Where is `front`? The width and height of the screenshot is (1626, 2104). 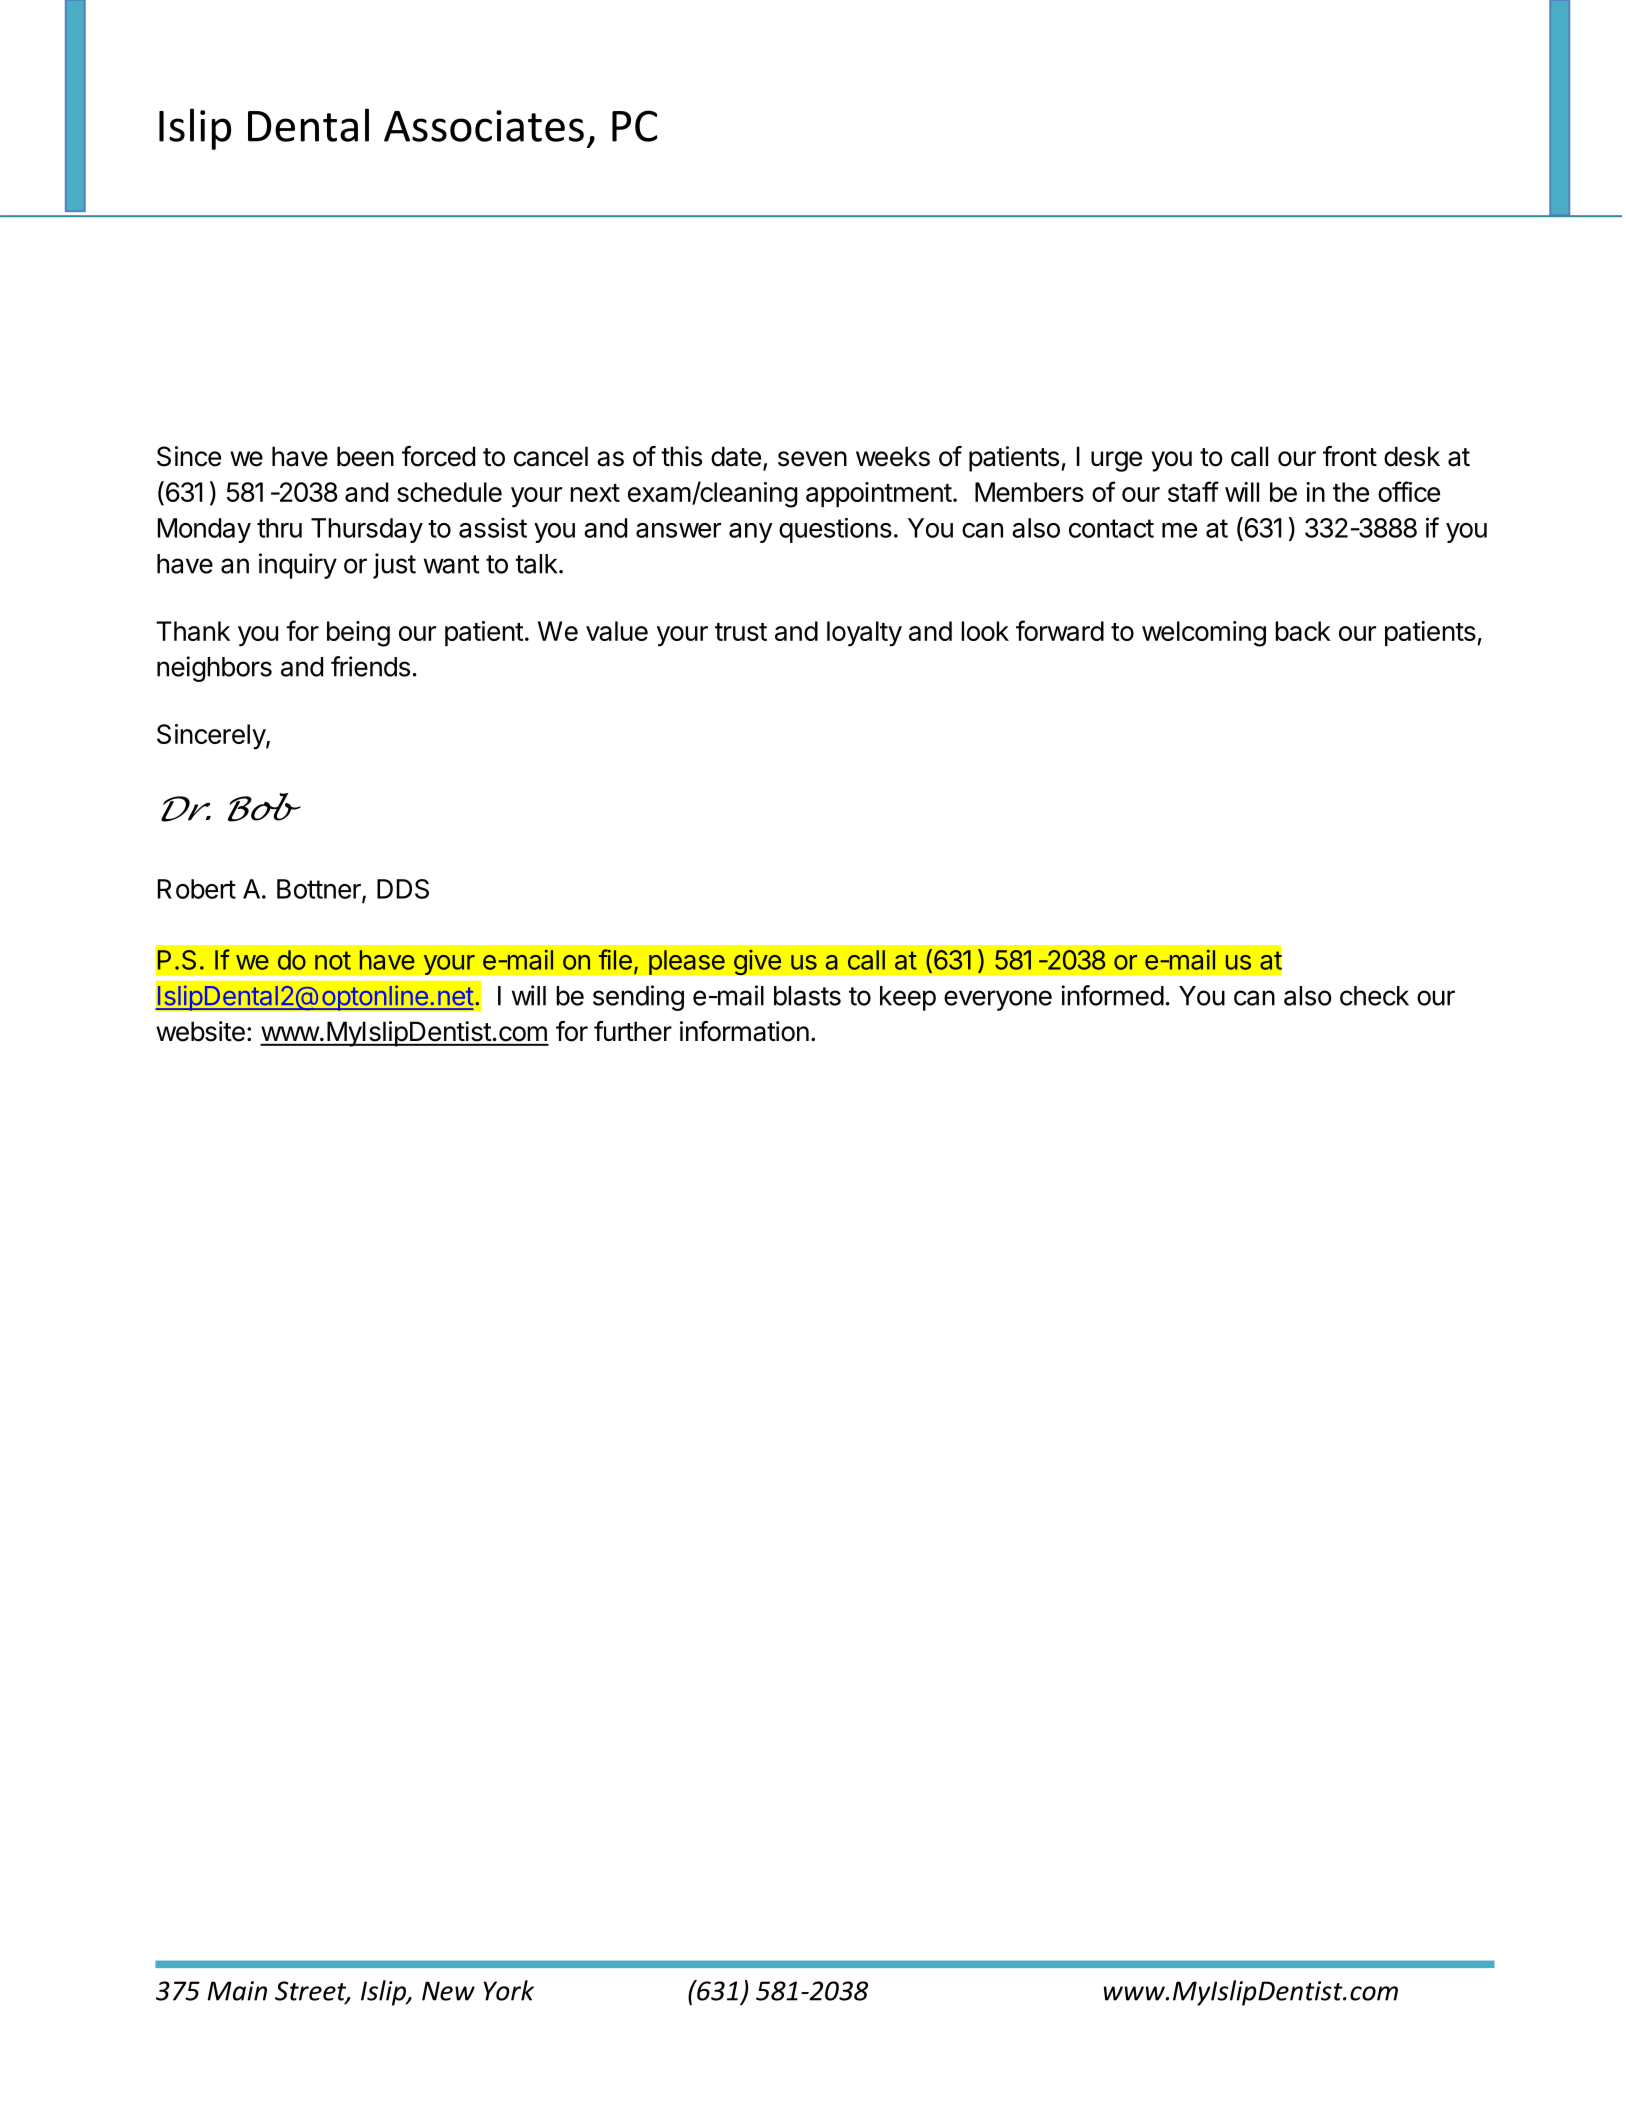
front is located at coordinates (1350, 456).
